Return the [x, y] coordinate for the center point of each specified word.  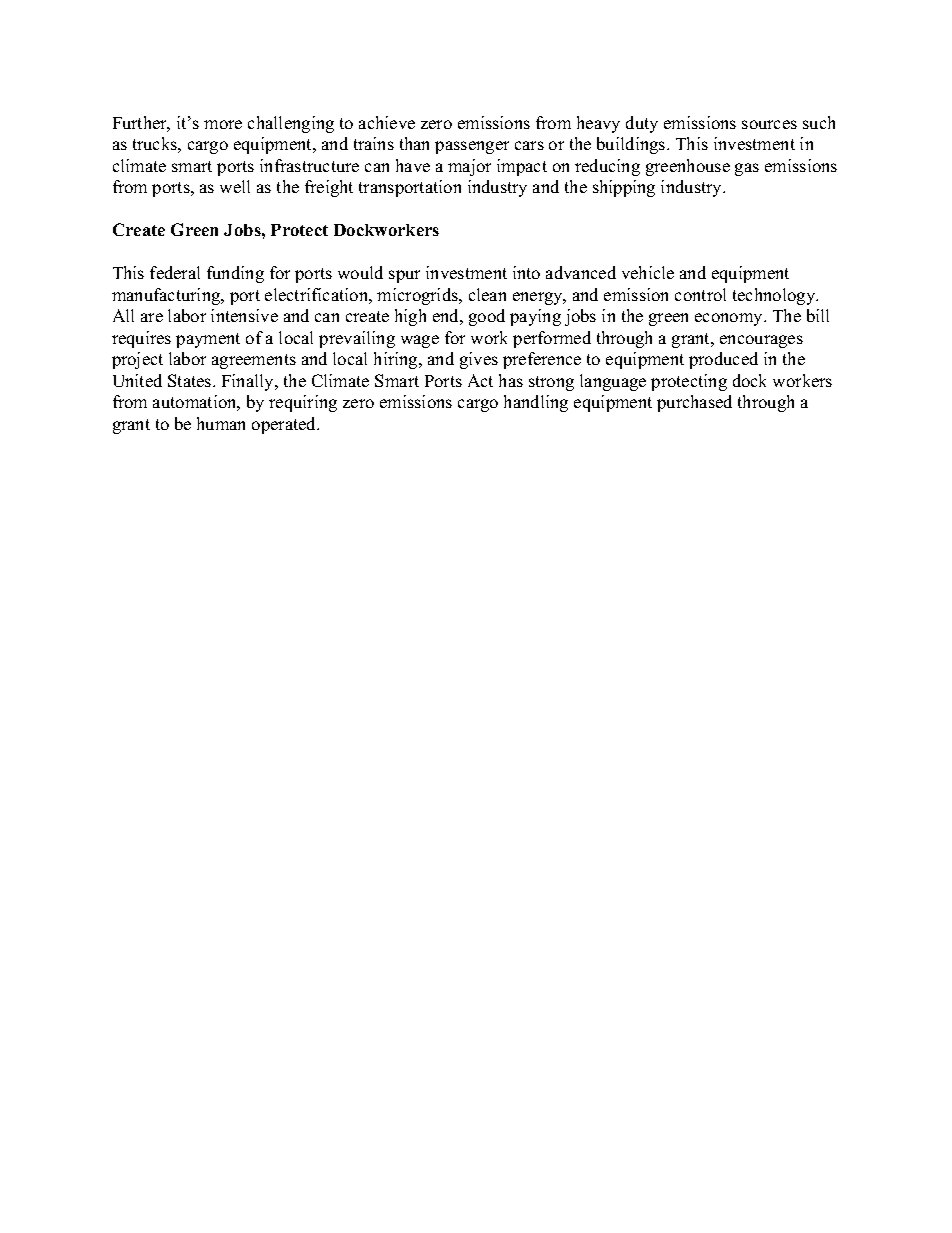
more [223, 124]
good [487, 317]
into [526, 272]
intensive [244, 315]
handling [536, 403]
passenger [472, 147]
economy [730, 319]
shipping [624, 188]
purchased [694, 403]
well [235, 186]
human [221, 423]
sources [769, 124]
